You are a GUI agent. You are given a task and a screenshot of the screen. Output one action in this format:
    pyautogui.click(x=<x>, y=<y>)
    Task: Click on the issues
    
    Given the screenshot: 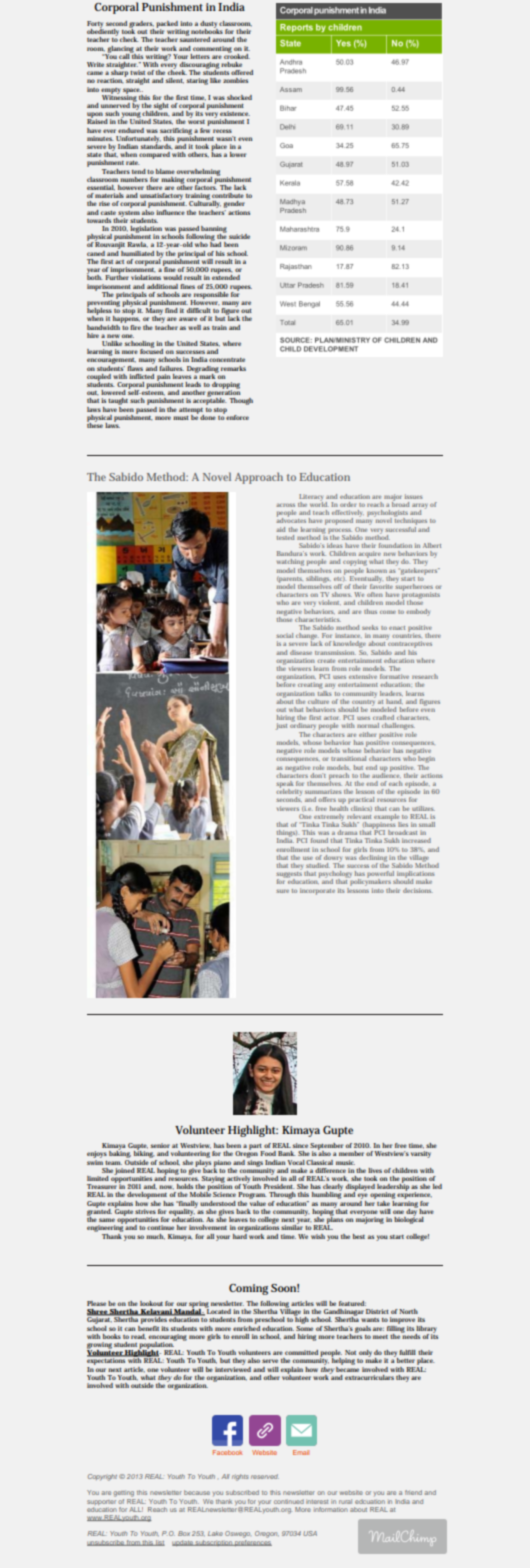 What is the action you would take?
    pyautogui.click(x=413, y=496)
